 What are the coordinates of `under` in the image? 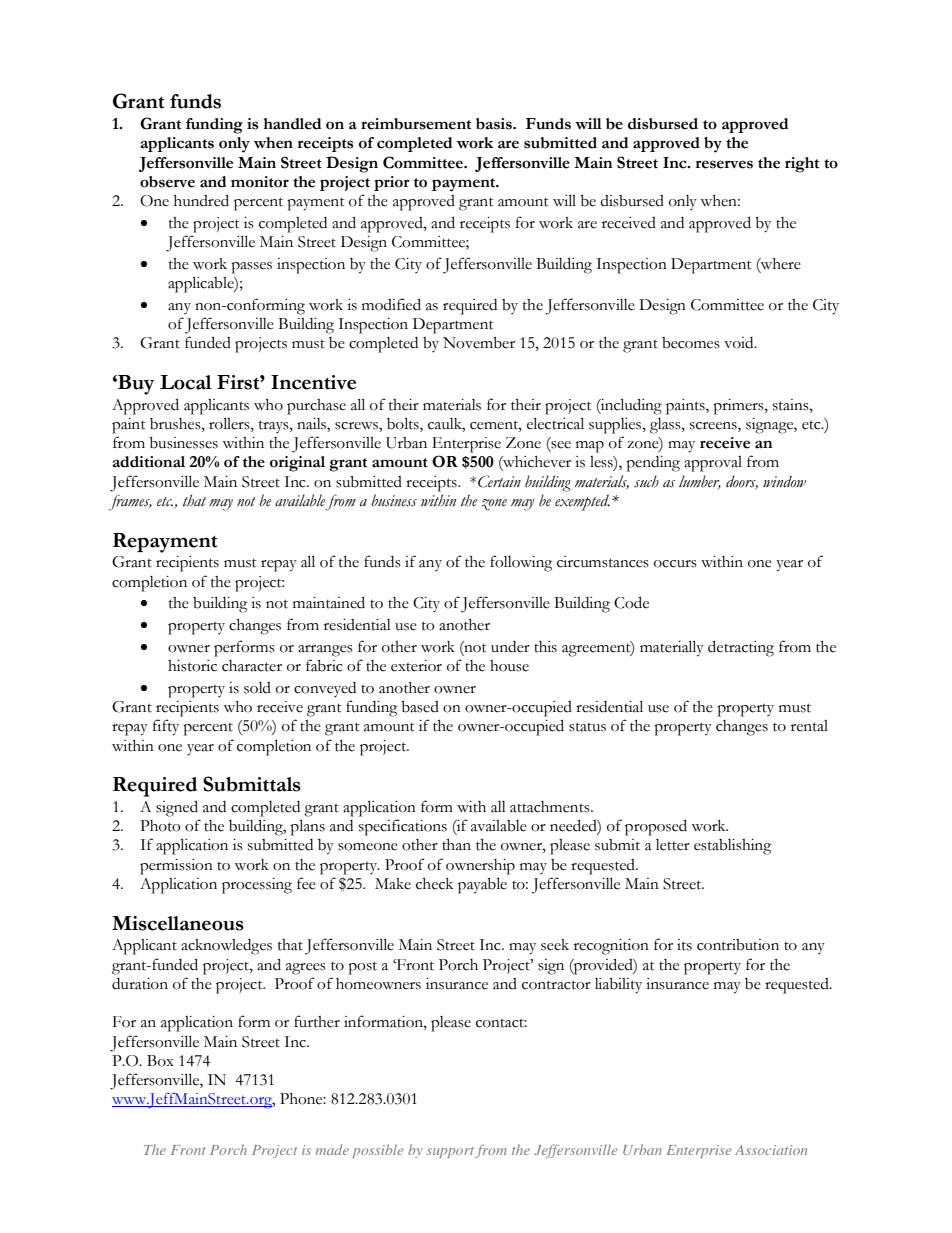 It's located at (510, 647).
